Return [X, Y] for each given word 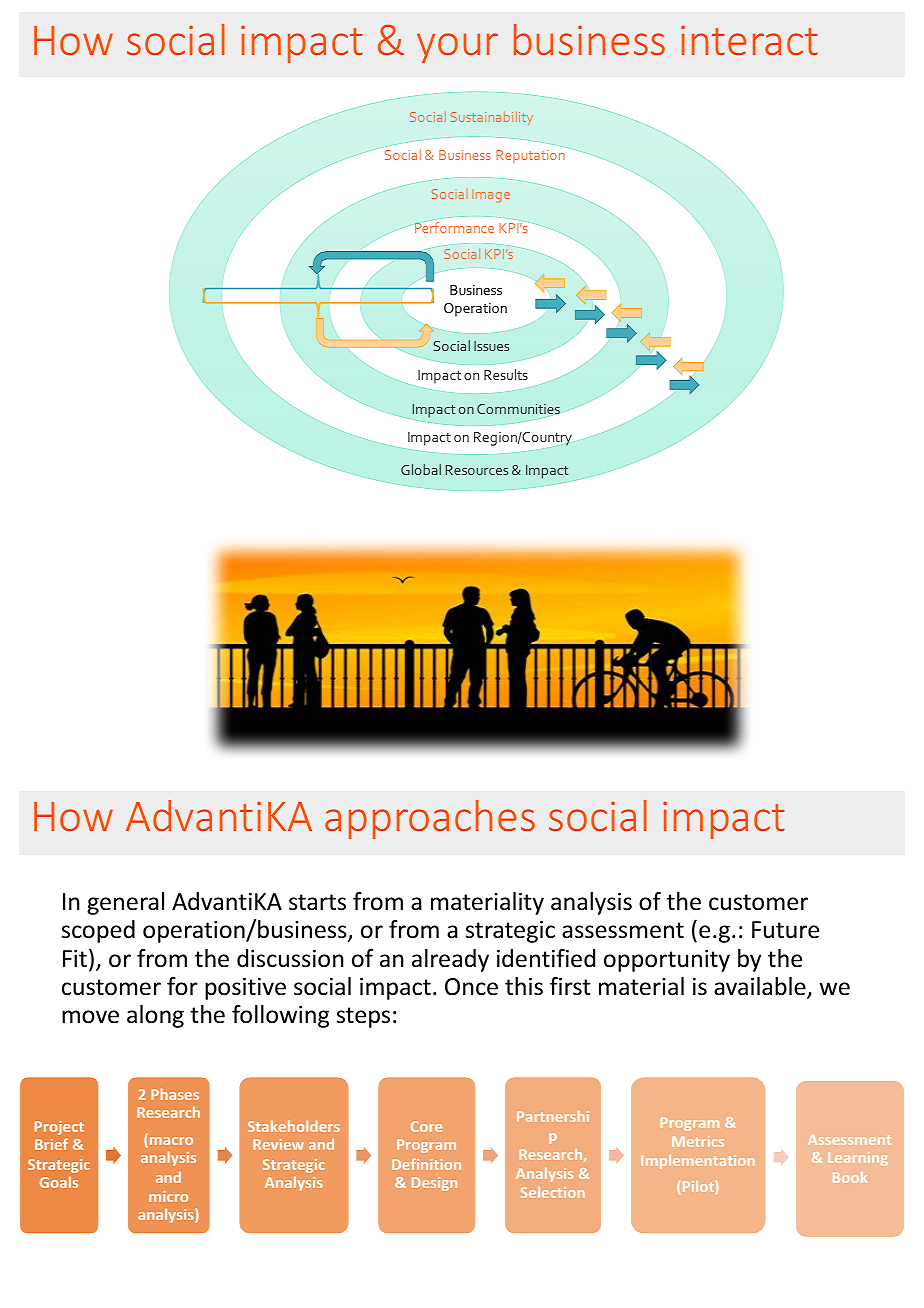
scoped [98, 931]
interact [749, 40]
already [450, 960]
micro [168, 1196]
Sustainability [492, 118]
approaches [430, 819]
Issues [491, 346]
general [125, 903]
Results [506, 374]
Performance [453, 226]
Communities [518, 409]
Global [421, 469]
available [761, 987]
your [457, 48]
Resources [477, 470]
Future [785, 930]
